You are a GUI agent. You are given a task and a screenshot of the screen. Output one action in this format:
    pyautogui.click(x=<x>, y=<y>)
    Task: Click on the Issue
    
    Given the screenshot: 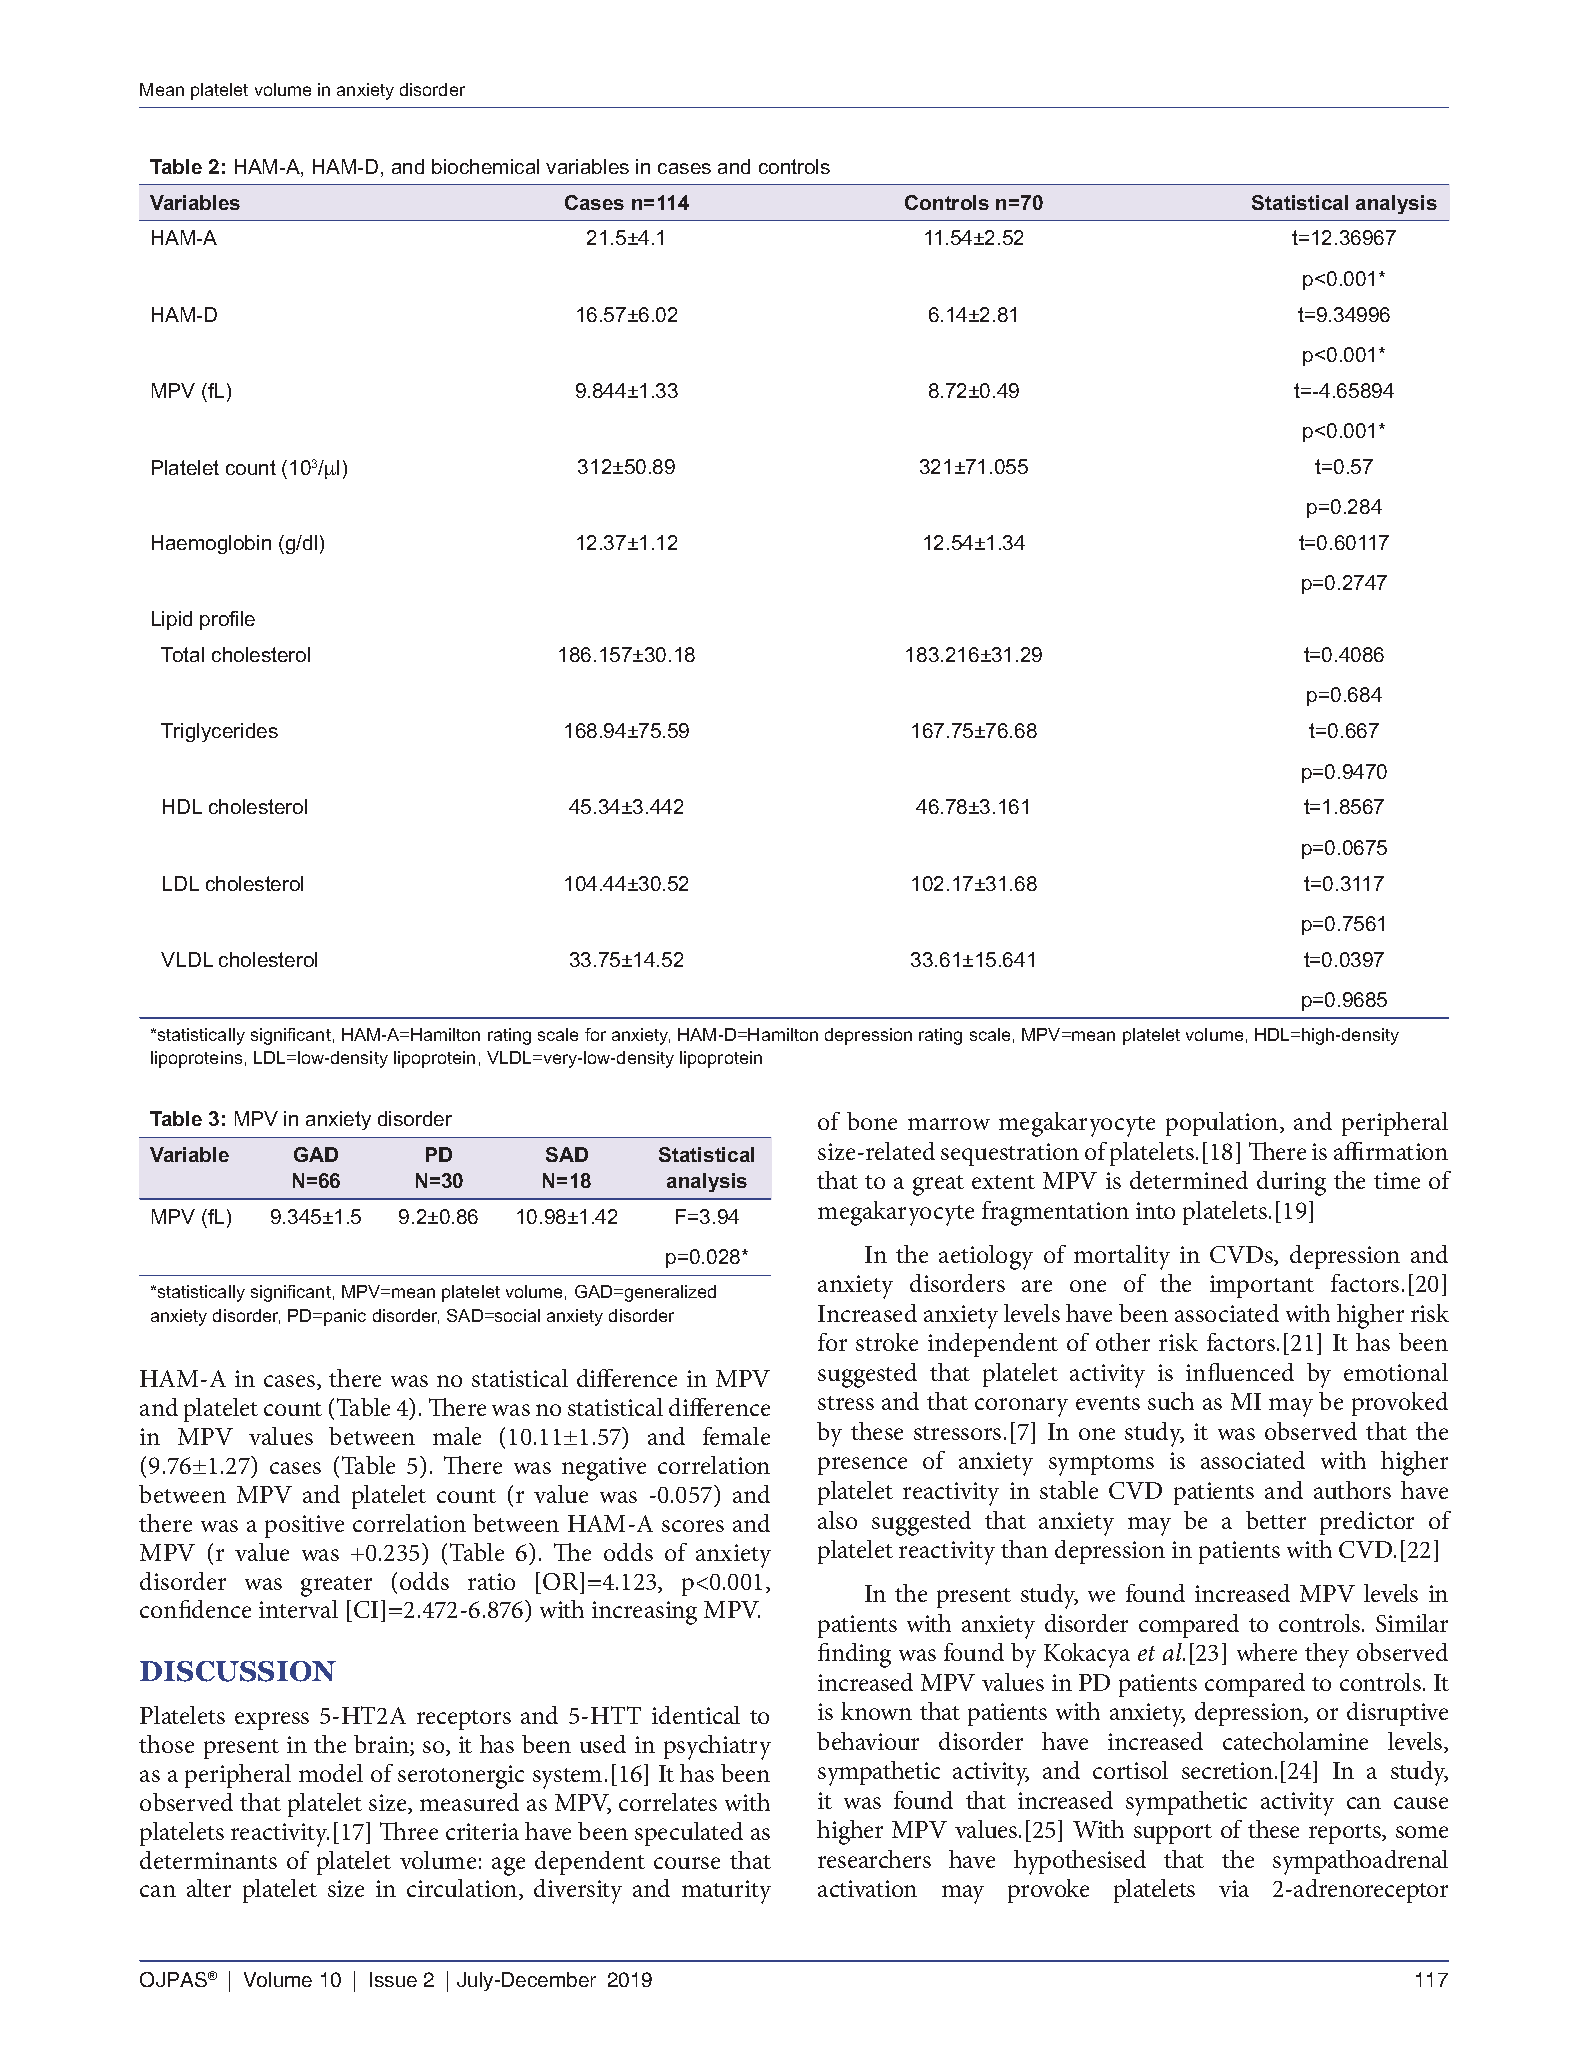 What is the action you would take?
    pyautogui.click(x=393, y=1979)
